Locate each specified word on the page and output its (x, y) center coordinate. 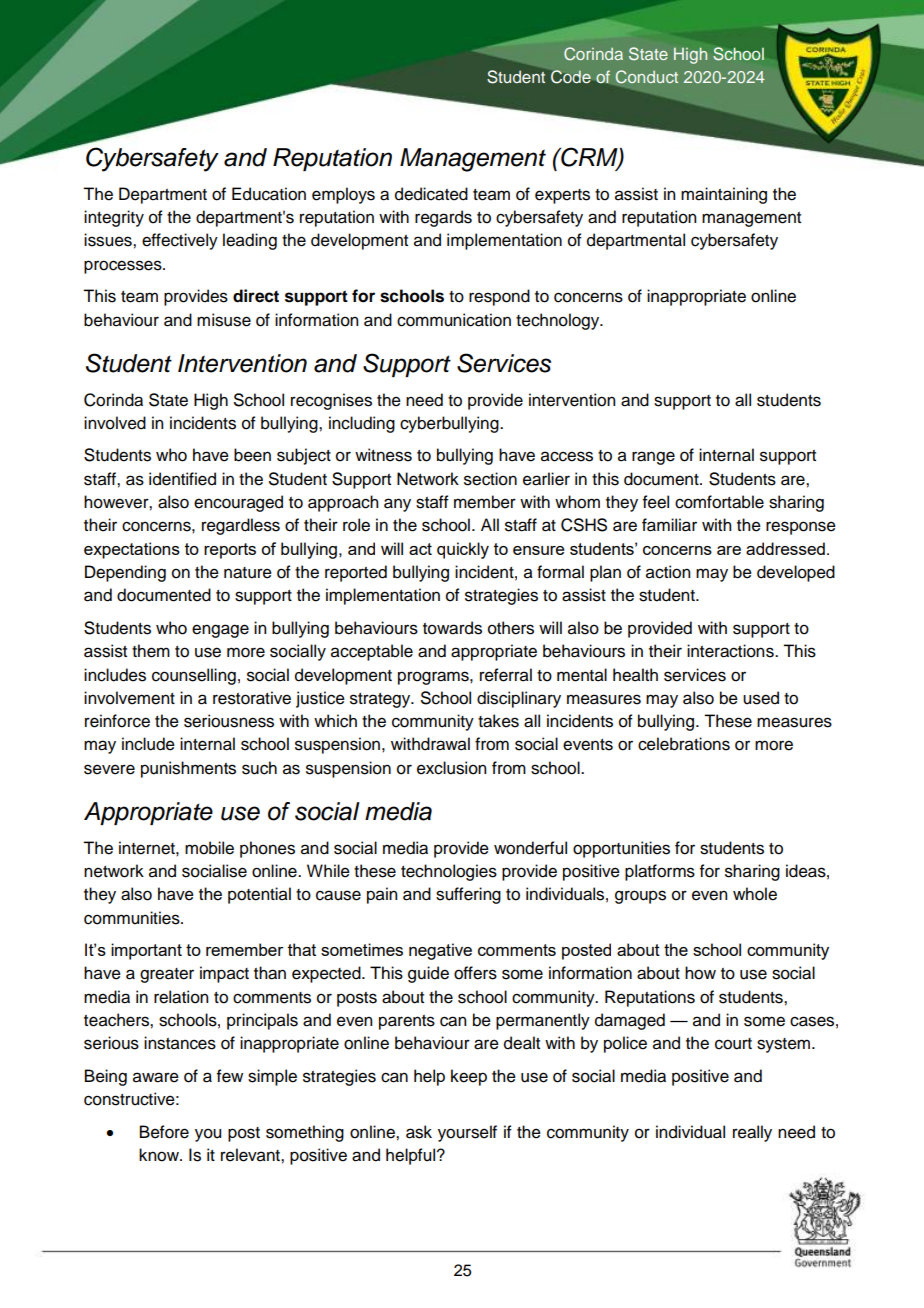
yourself (467, 1133)
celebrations (684, 744)
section (490, 479)
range (653, 458)
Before (164, 1132)
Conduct (647, 77)
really (752, 1133)
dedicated (431, 194)
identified (182, 479)
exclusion (451, 768)
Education (269, 194)
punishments (188, 769)
